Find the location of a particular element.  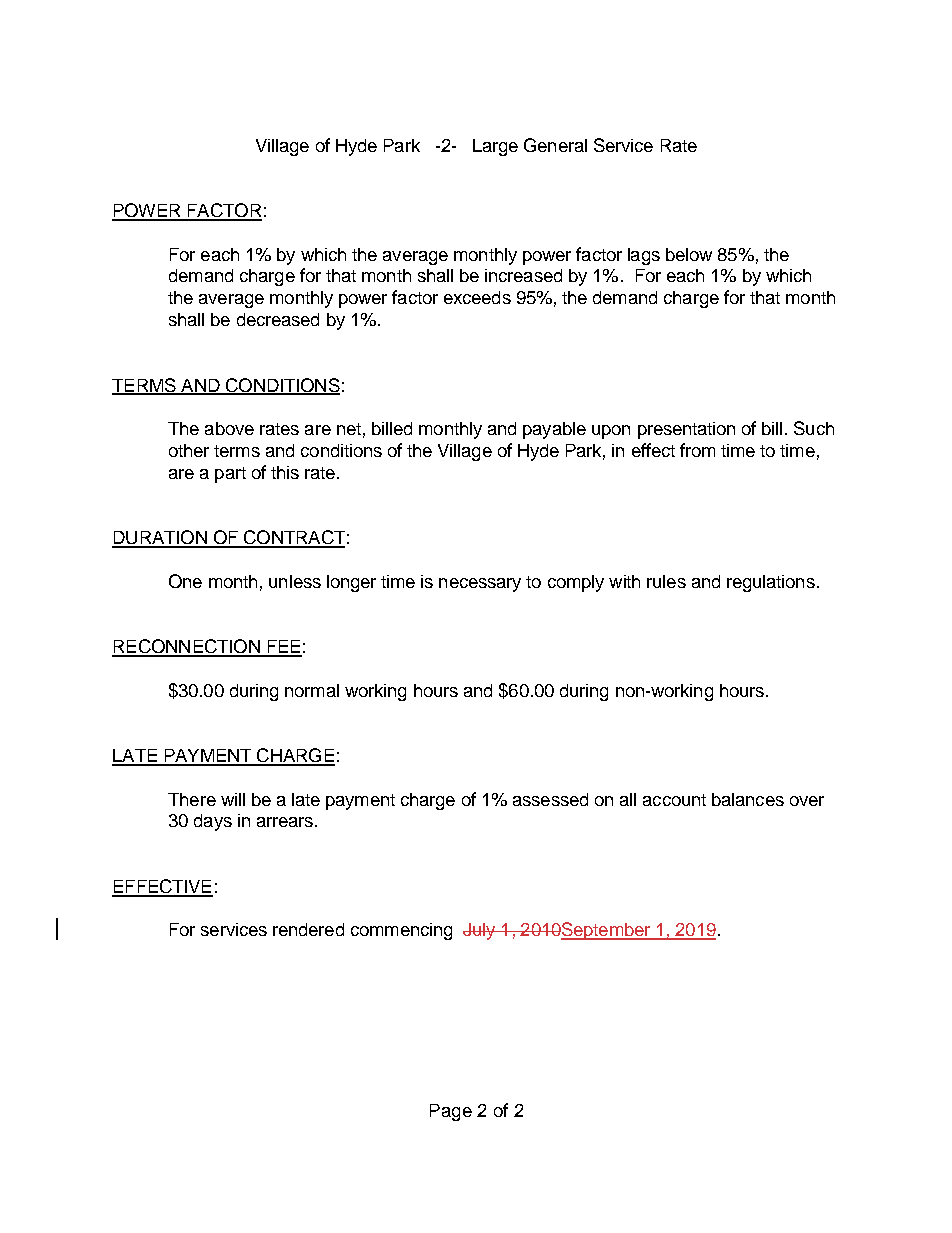

part is located at coordinates (230, 475).
